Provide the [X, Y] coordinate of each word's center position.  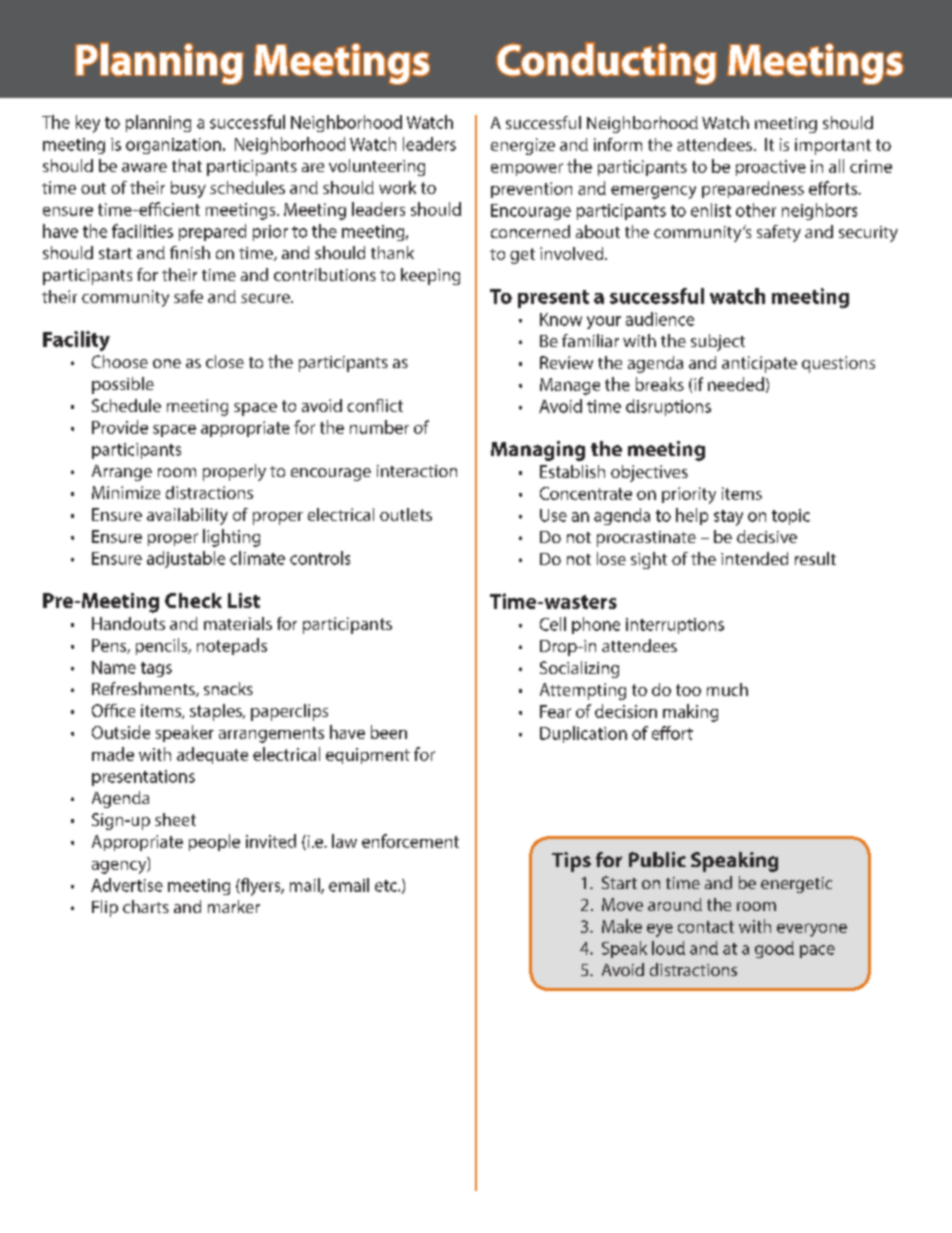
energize [523, 146]
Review [566, 362]
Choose [120, 361]
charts [146, 906]
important [833, 146]
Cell [553, 624]
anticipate [759, 364]
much [727, 689]
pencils [163, 646]
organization [173, 146]
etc [387, 886]
